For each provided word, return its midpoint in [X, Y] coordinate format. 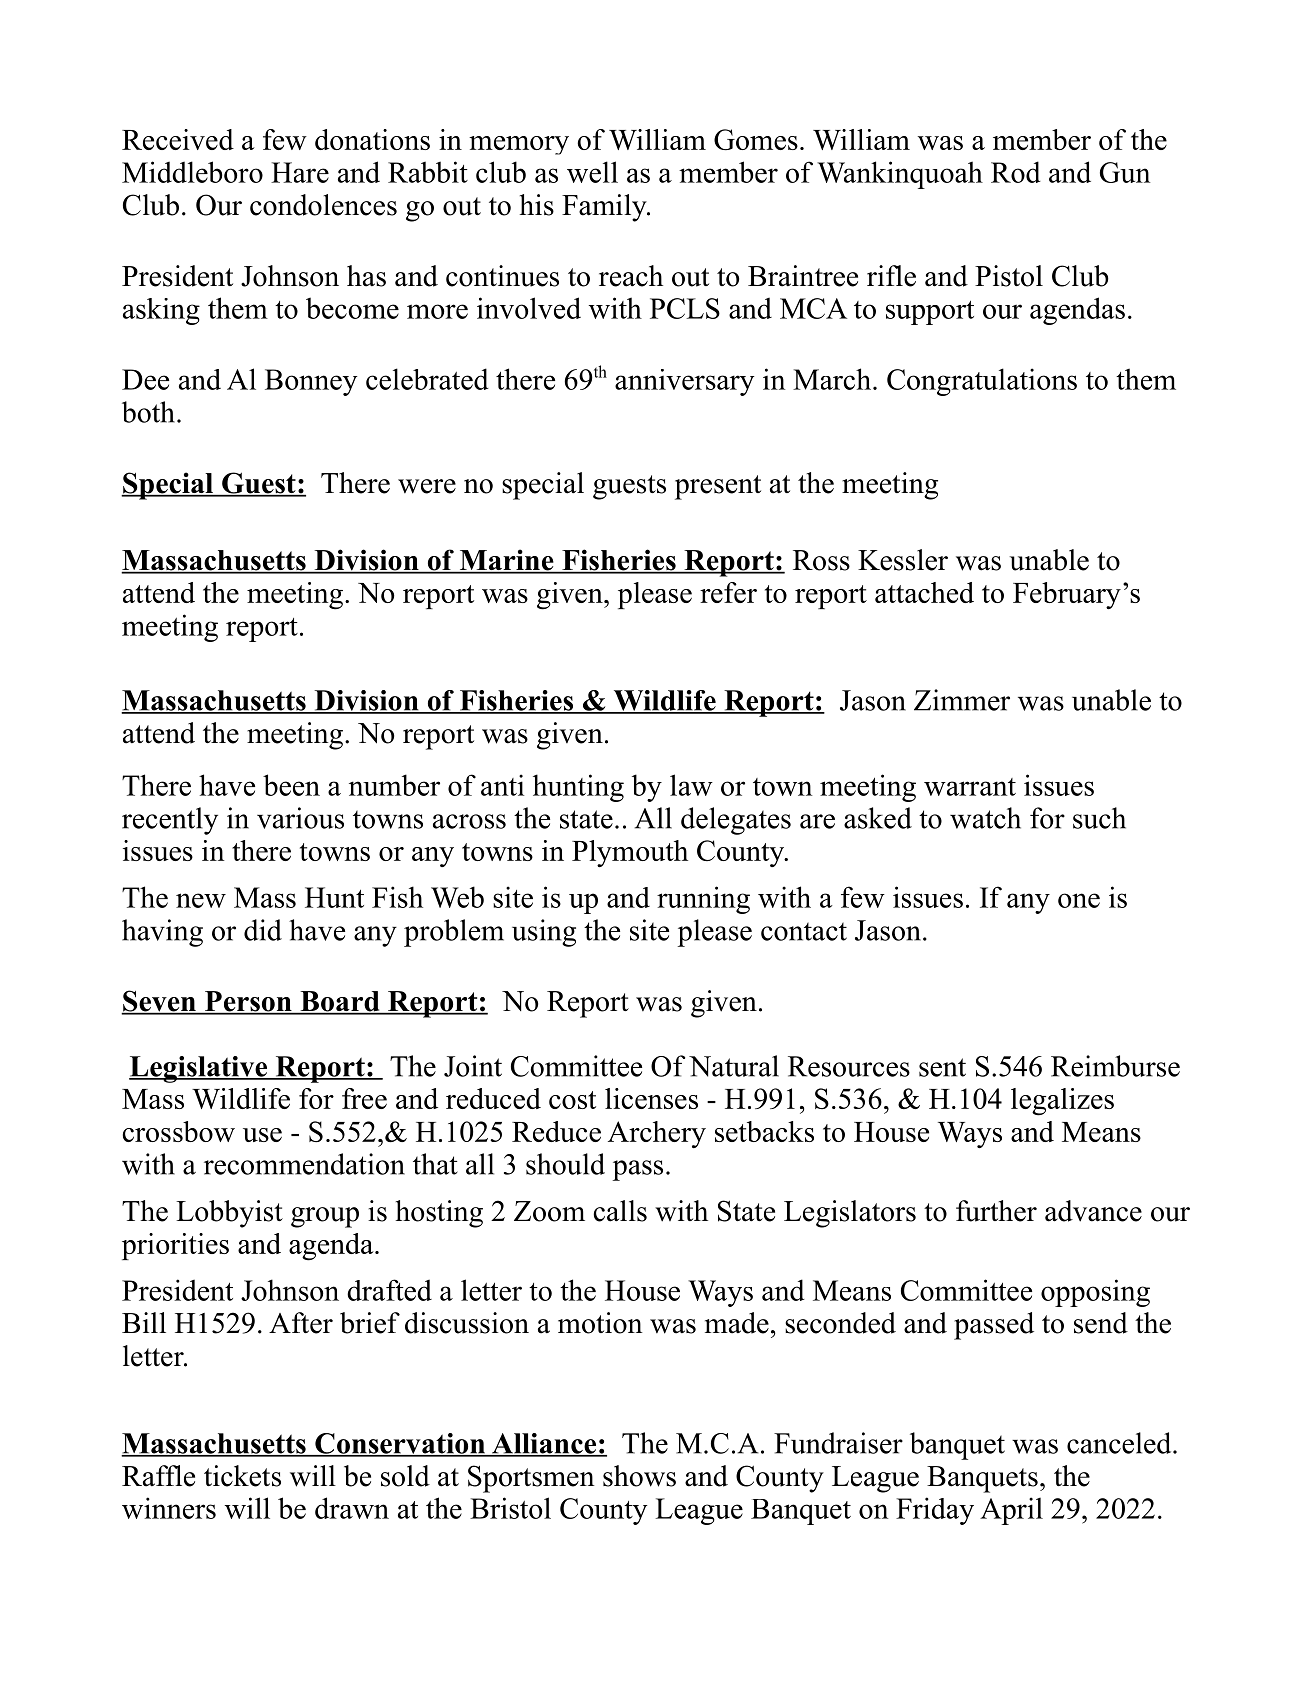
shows [639, 1476]
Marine [506, 561]
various [300, 818]
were [427, 486]
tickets [242, 1476]
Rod [1016, 172]
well [592, 172]
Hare [300, 172]
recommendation [304, 1164]
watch [985, 818]
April [1011, 1511]
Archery [657, 1134]
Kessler [903, 560]
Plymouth [630, 853]
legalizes [1062, 1102]
